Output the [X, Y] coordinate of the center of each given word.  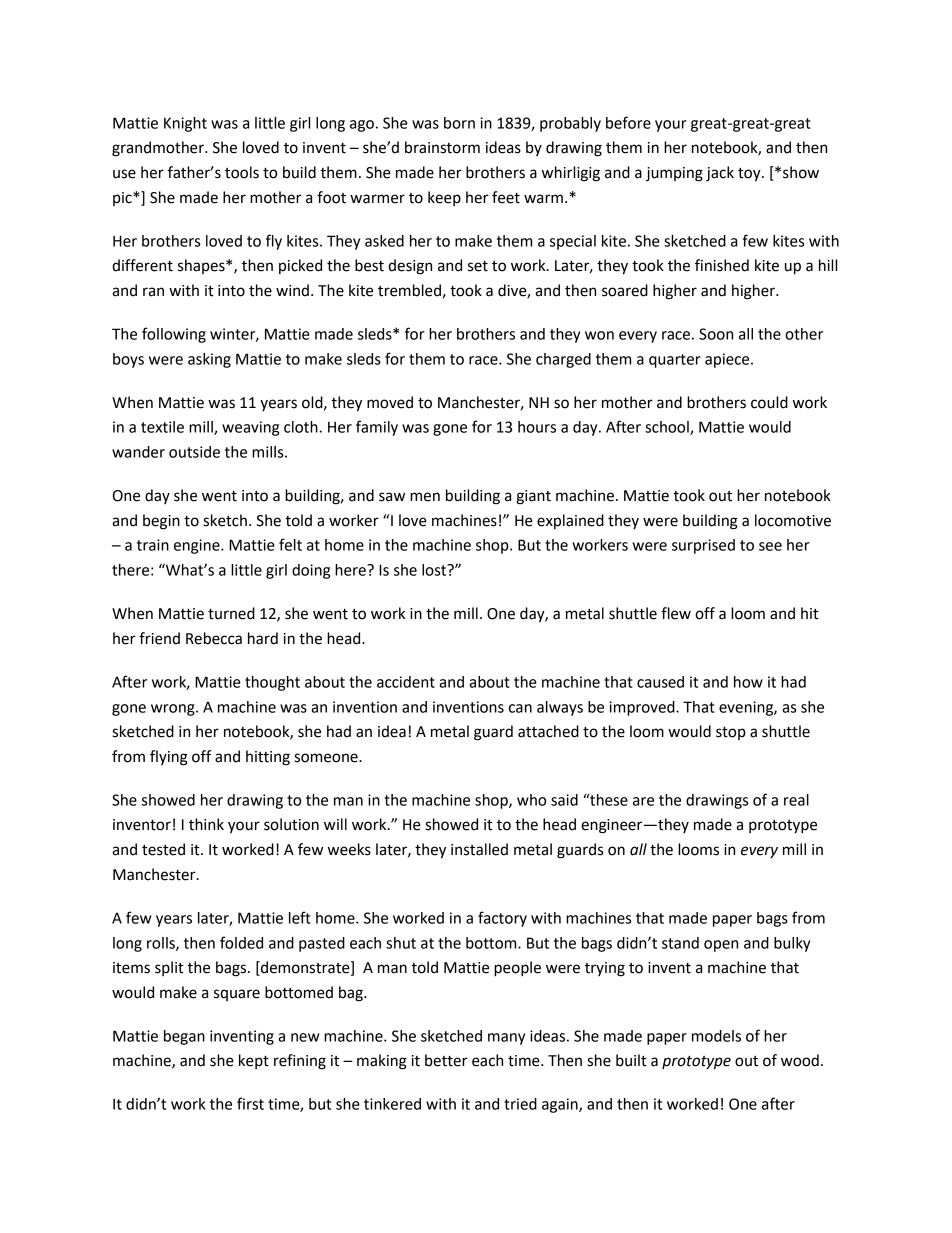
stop [731, 733]
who [531, 800]
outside [194, 452]
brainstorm [442, 147]
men [425, 497]
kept [254, 1061]
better [446, 1060]
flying [169, 758]
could [769, 402]
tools [242, 172]
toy [750, 175]
